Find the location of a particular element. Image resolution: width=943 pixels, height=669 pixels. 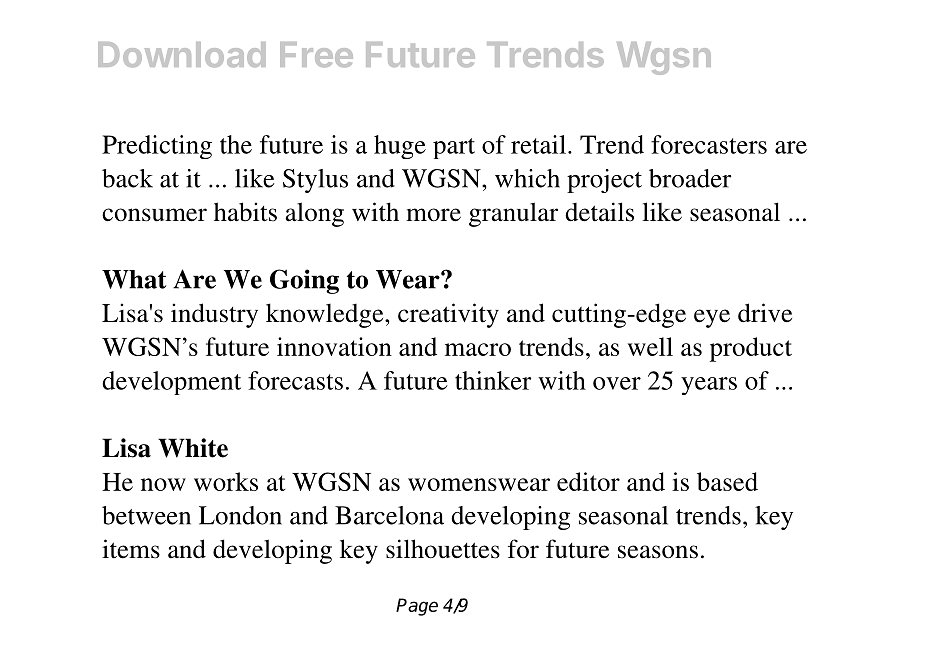

eye is located at coordinates (712, 318).
